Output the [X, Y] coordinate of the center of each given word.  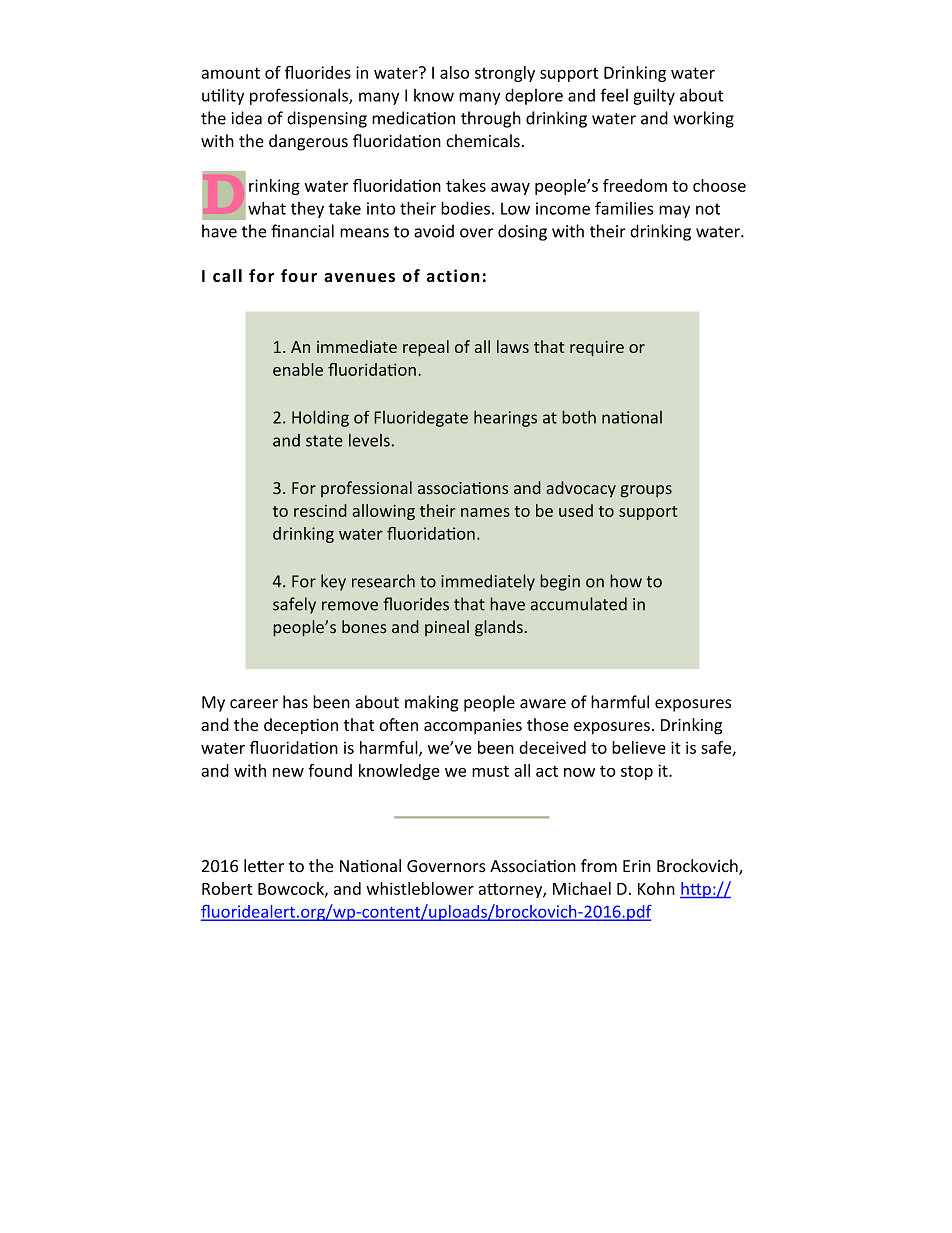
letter [264, 866]
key [333, 582]
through [491, 119]
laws [513, 346]
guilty [654, 96]
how [626, 581]
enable [298, 369]
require [597, 349]
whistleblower [420, 888]
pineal [447, 628]
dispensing [327, 119]
